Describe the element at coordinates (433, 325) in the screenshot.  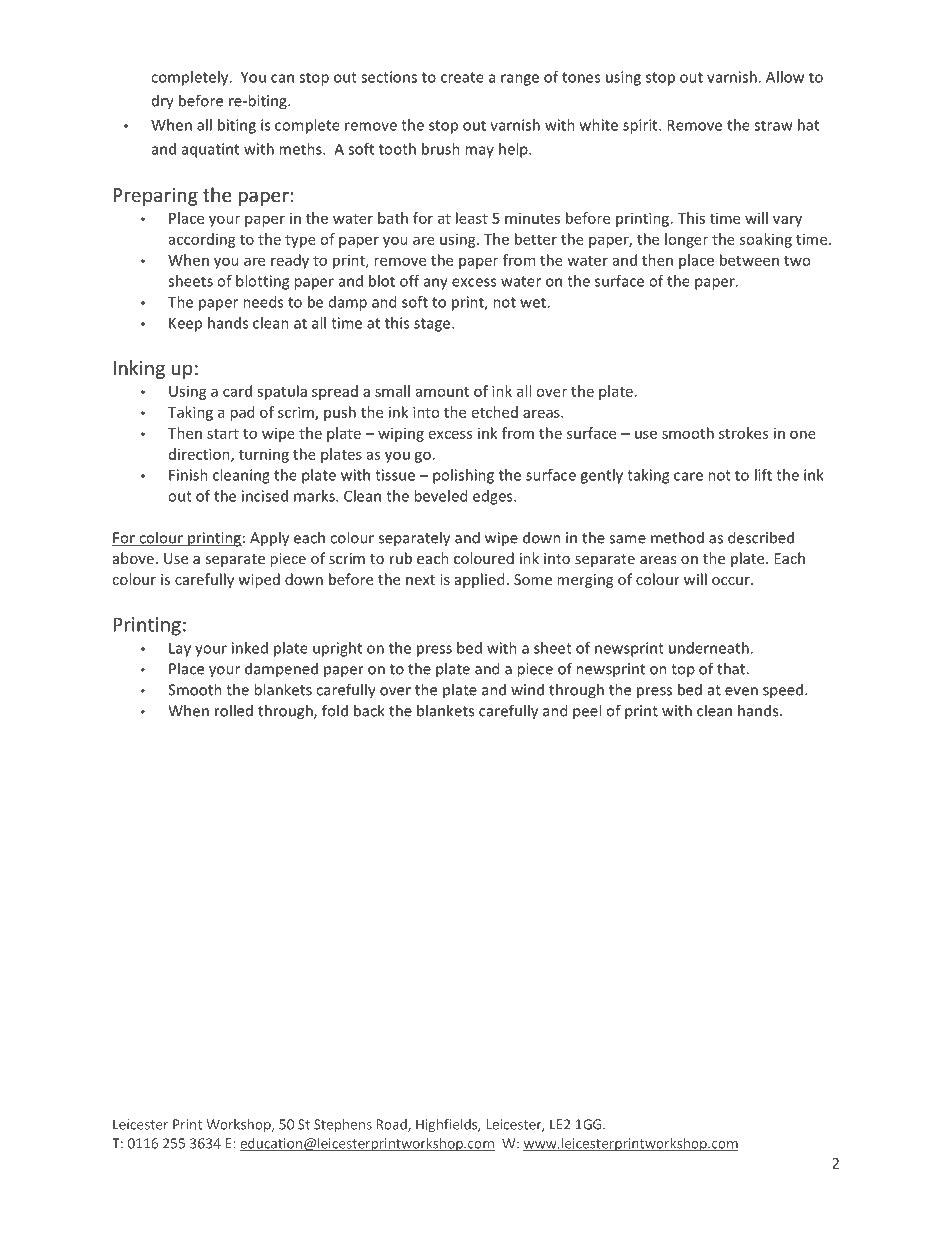
I see `stage` at that location.
